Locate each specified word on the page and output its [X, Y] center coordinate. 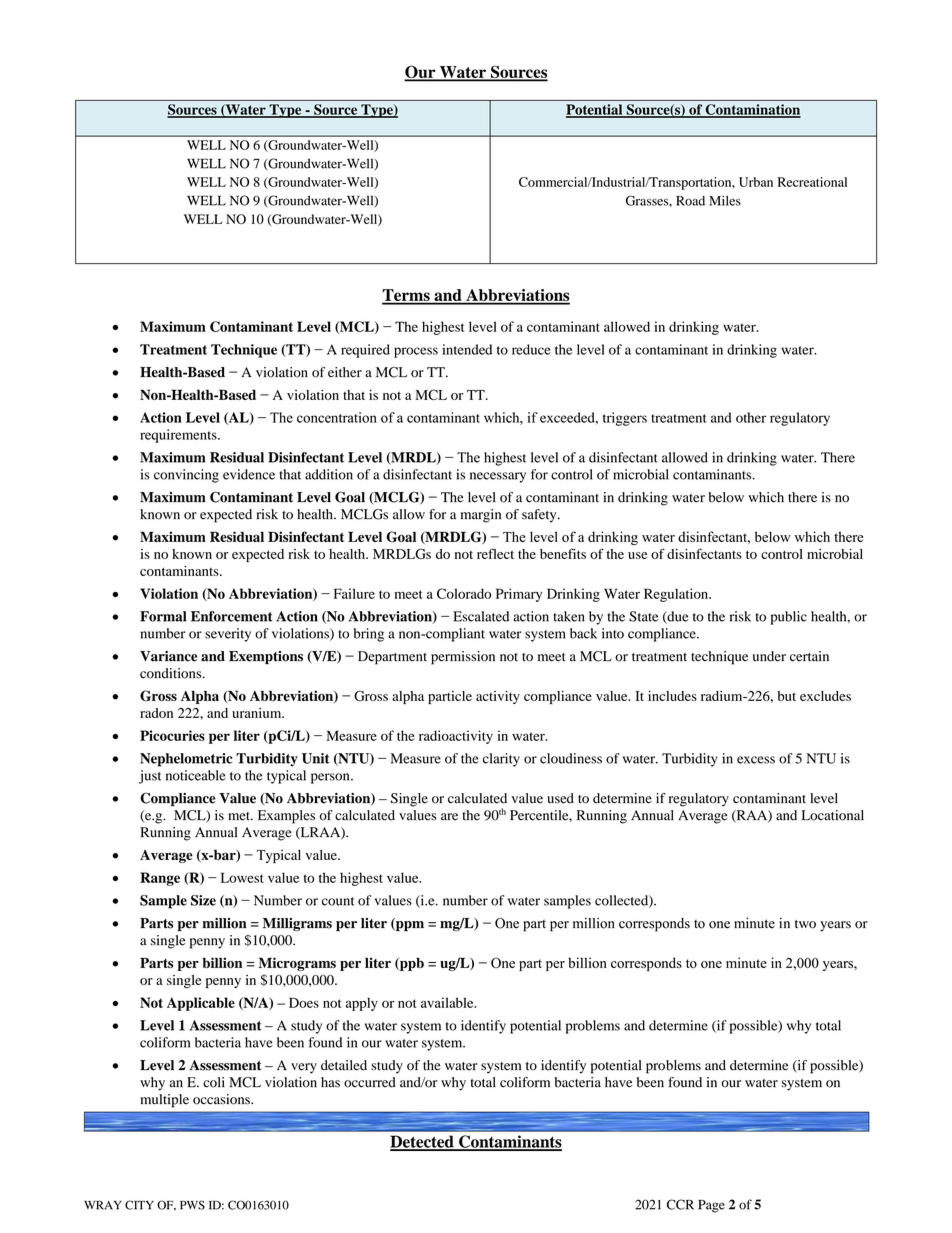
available [448, 1002]
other [751, 417]
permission [463, 658]
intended [467, 349]
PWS [192, 1205]
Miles [725, 201]
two [805, 924]
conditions [172, 673]
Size [203, 900]
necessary [498, 477]
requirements [179, 436]
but [787, 696]
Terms [407, 296]
